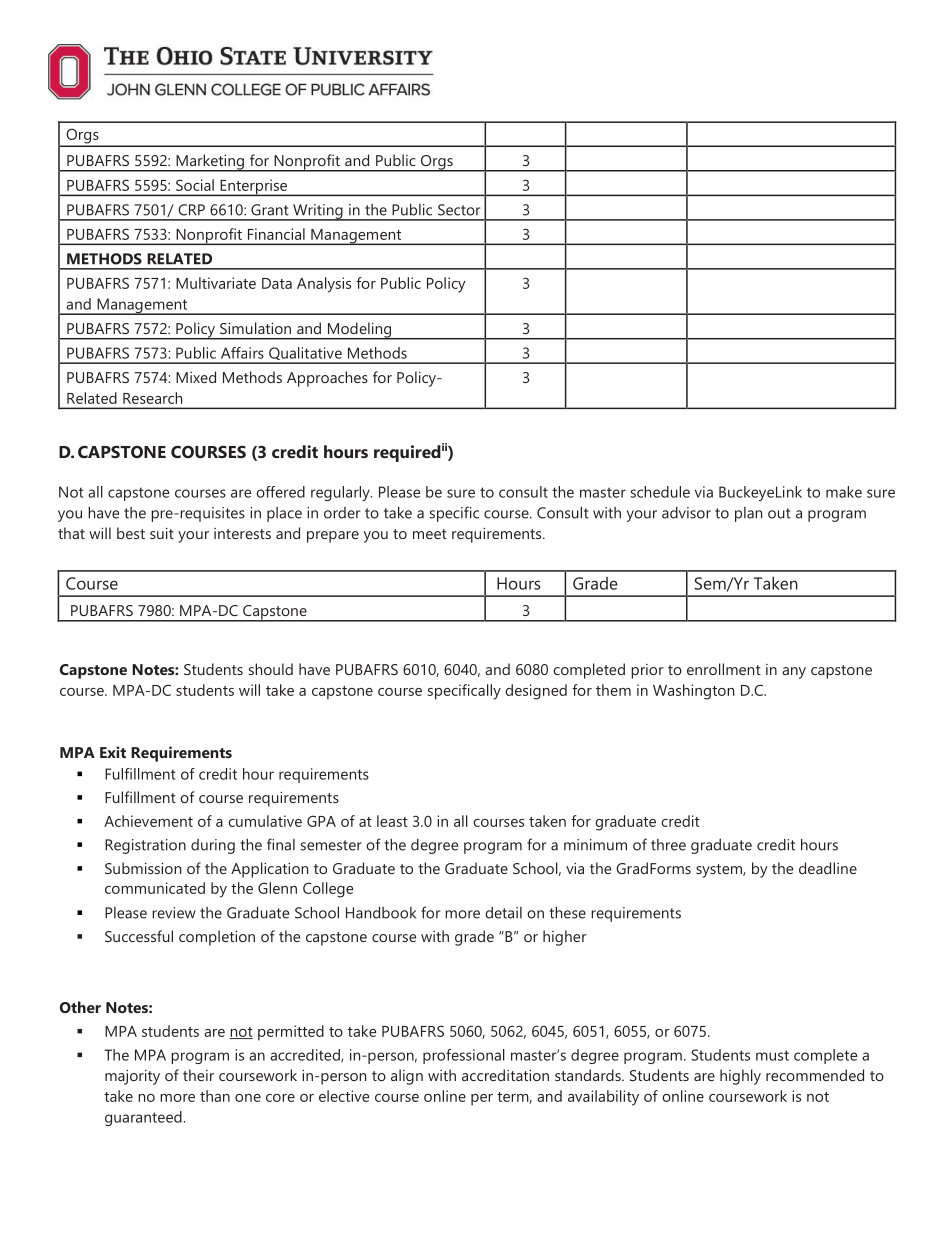 Image resolution: width=952 pixels, height=1233 pixels. Describe the element at coordinates (740, 1077) in the screenshot. I see `highly` at that location.
